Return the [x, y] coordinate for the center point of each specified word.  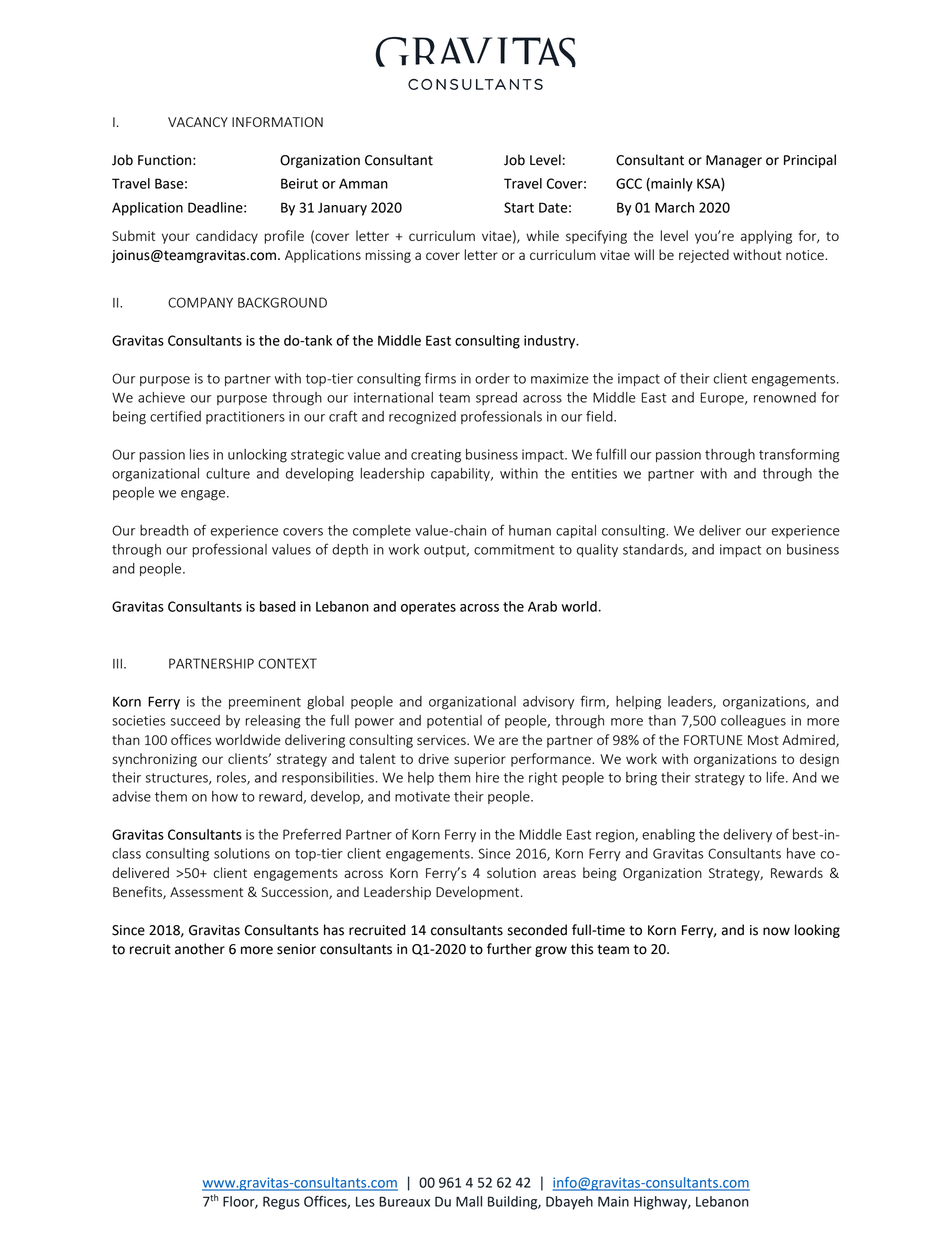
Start [519, 207]
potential [454, 721]
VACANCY [198, 122]
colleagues [753, 722]
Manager [734, 161]
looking [817, 931]
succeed [195, 720]
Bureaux [404, 1201]
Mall [469, 1201]
